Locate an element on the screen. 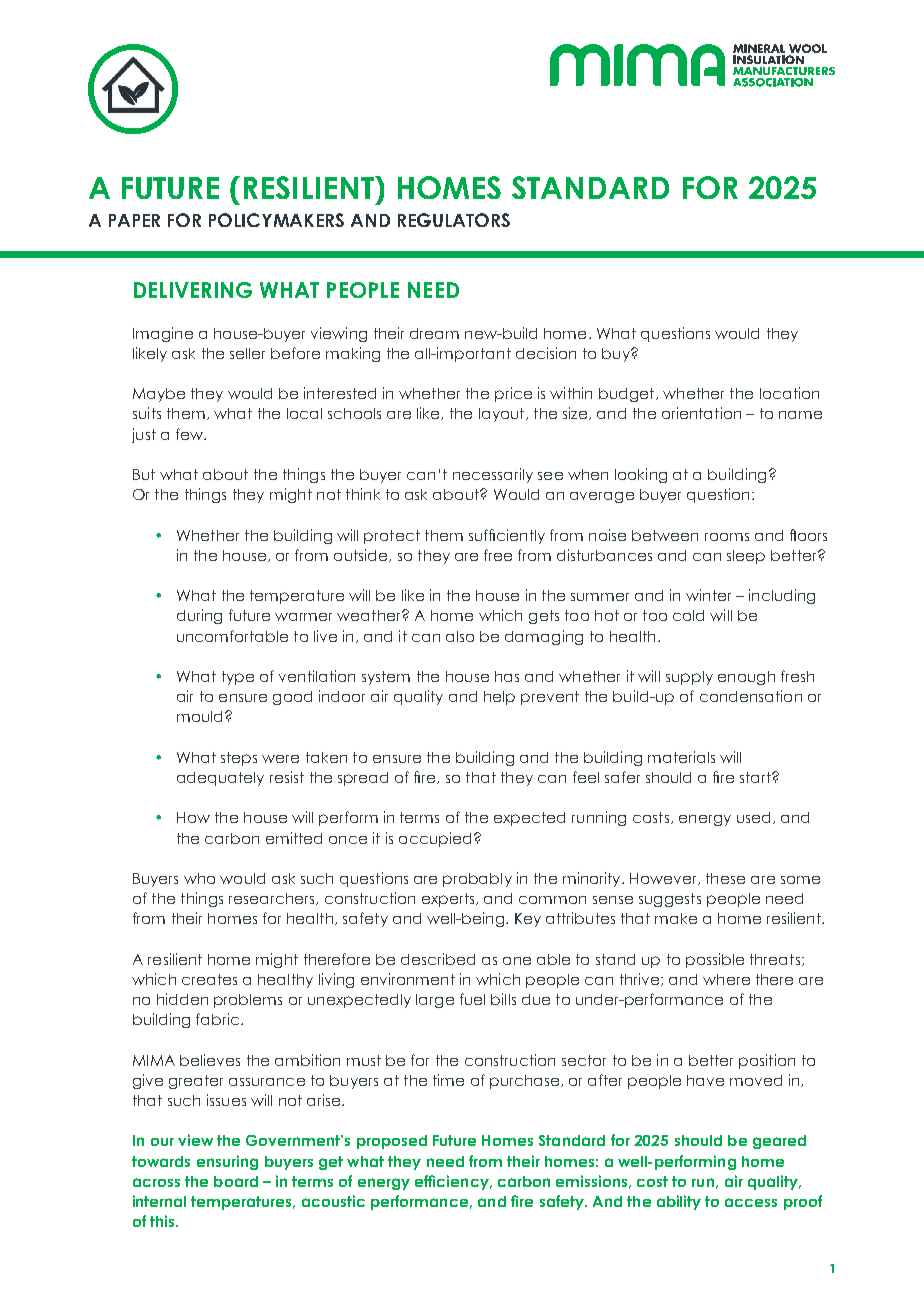 This screenshot has width=924, height=1308. help is located at coordinates (499, 698).
